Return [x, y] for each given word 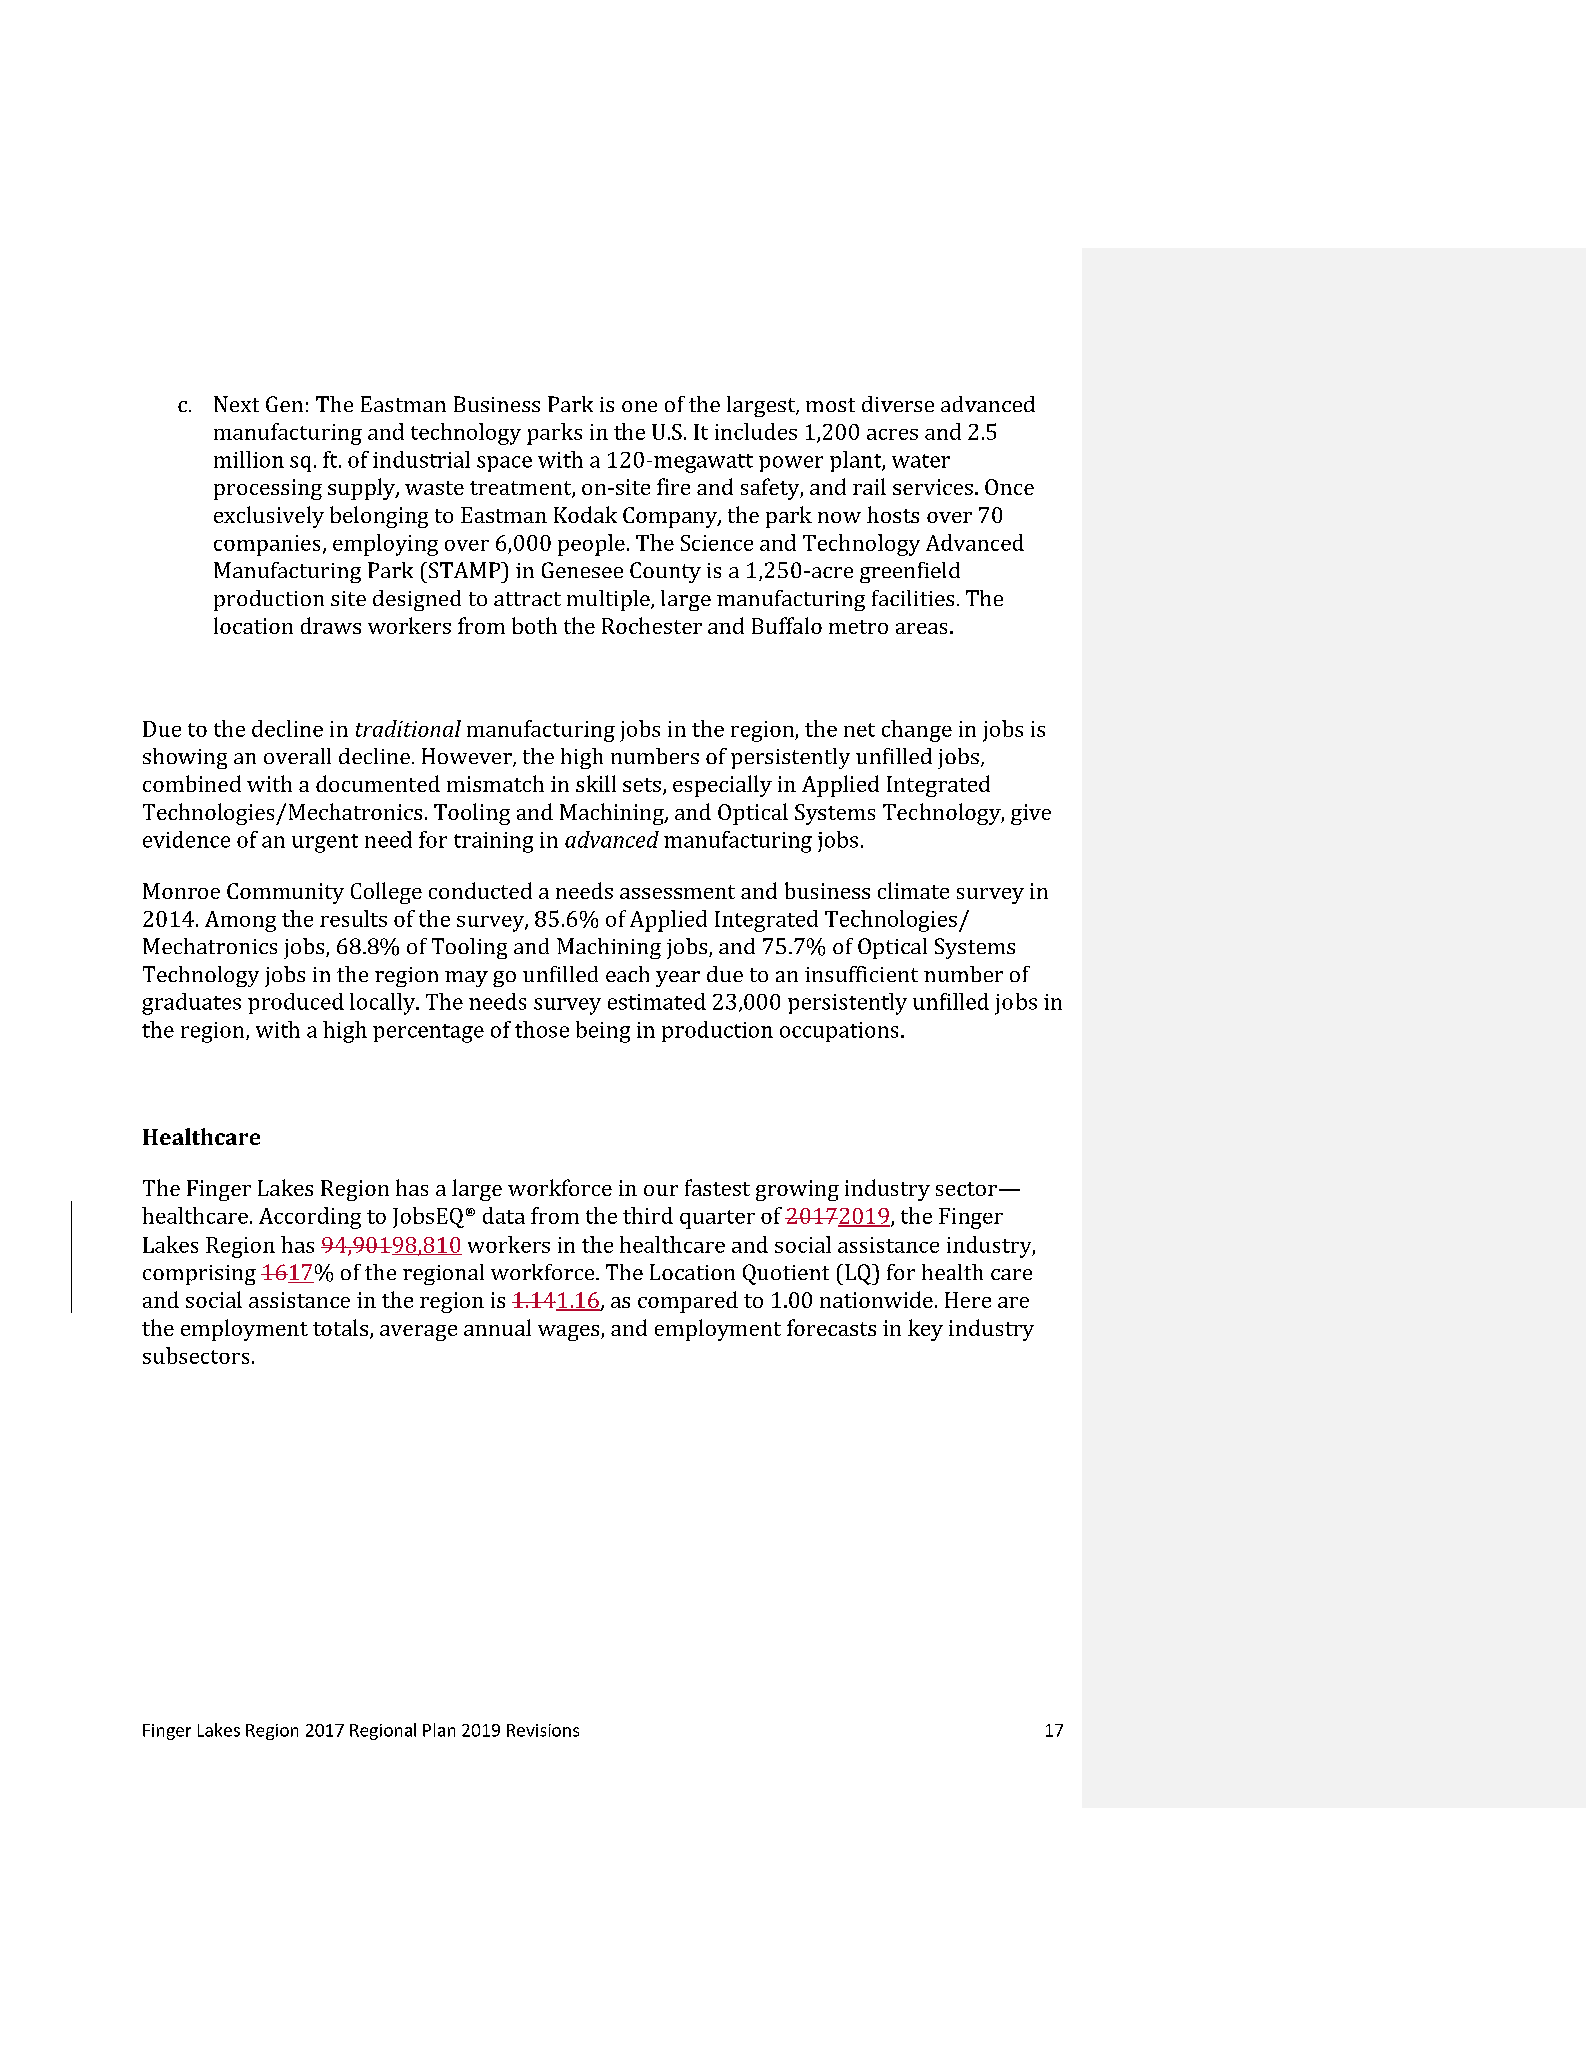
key [925, 1330]
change [917, 731]
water [921, 461]
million [249, 459]
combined [192, 783]
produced [296, 1003]
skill [596, 783]
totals [340, 1327]
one [639, 406]
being [603, 1032]
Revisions [543, 1730]
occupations [839, 1032]
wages [570, 1333]
